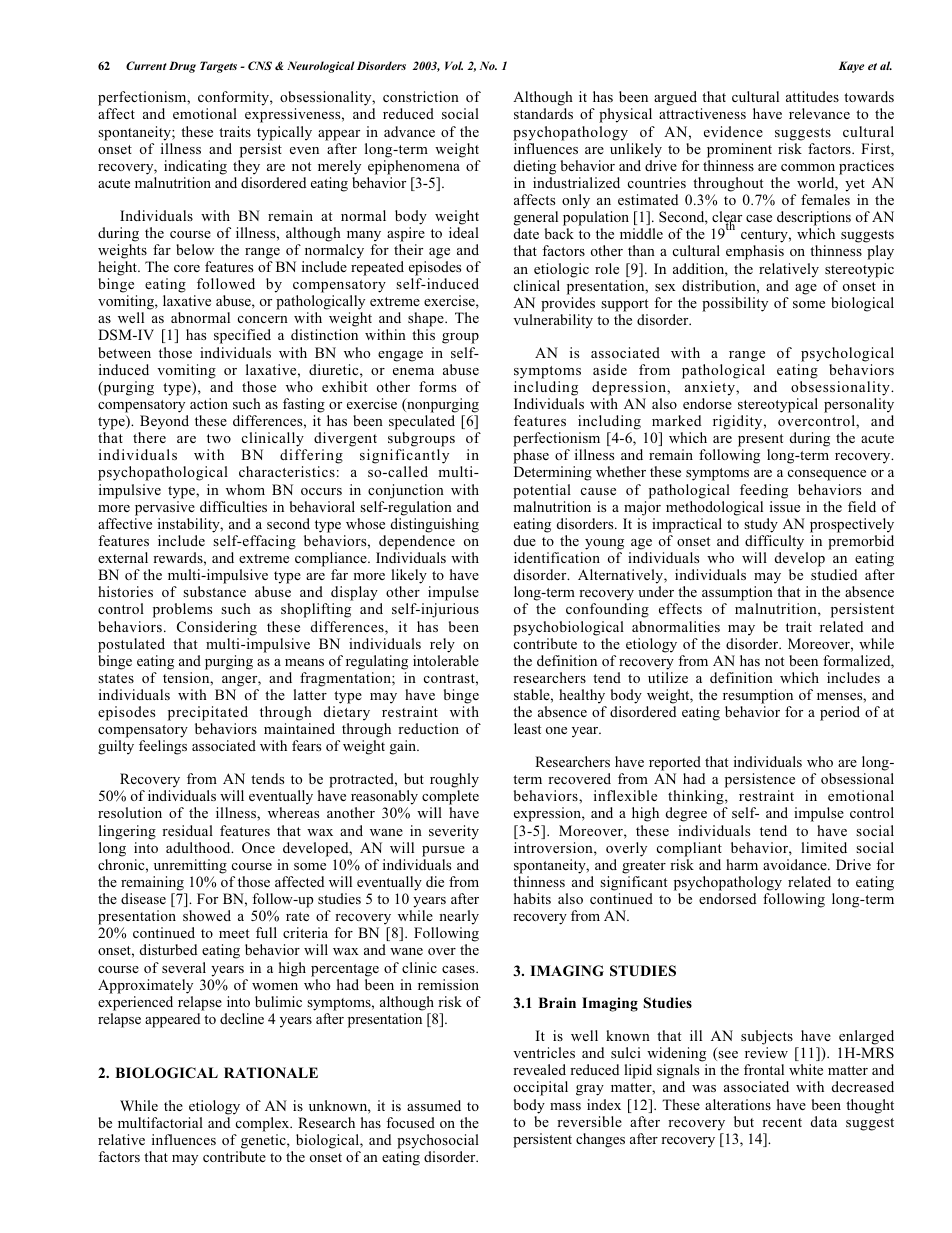  Describe the element at coordinates (737, 595) in the page. I see `assumption` at that location.
